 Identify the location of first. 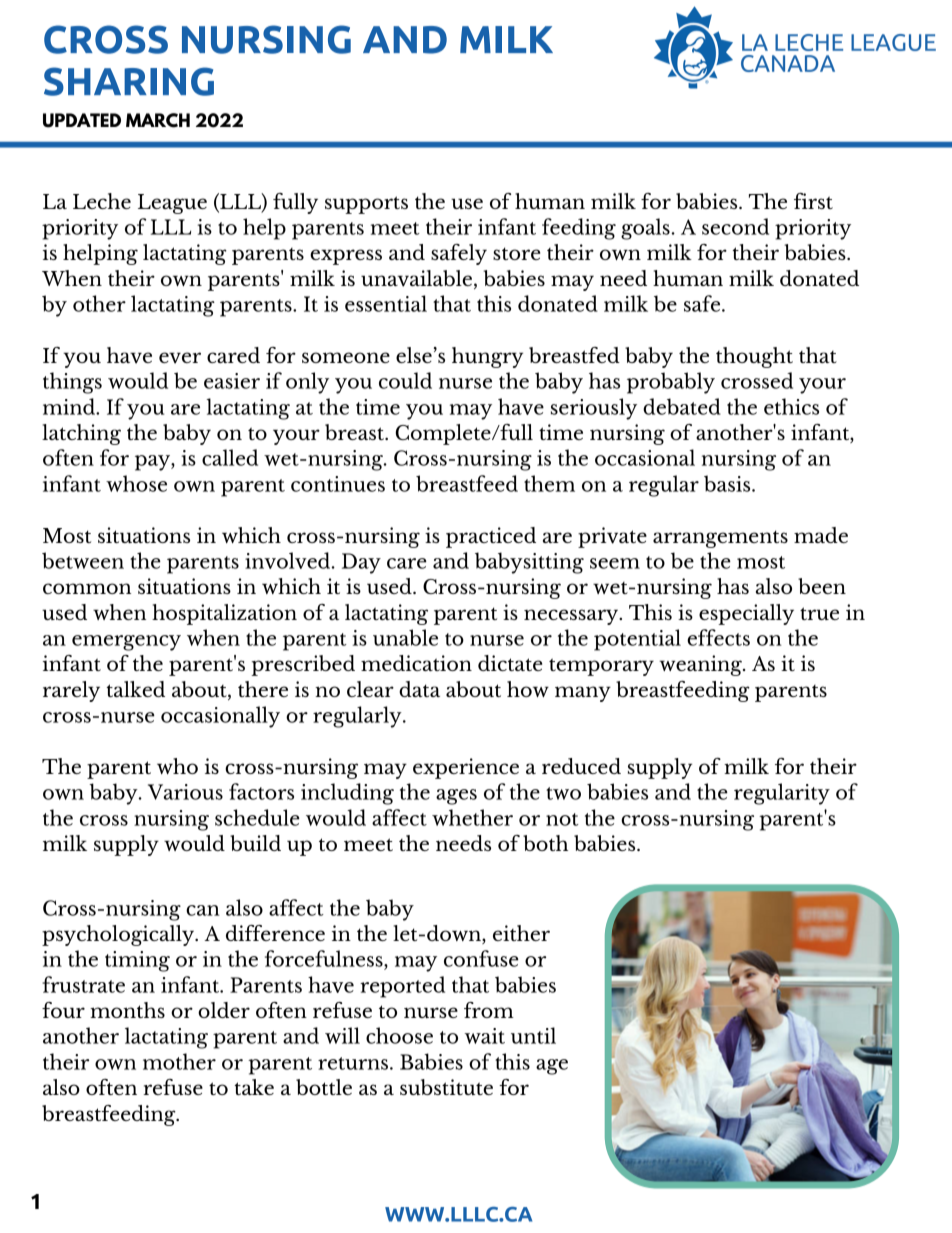
(813, 201).
